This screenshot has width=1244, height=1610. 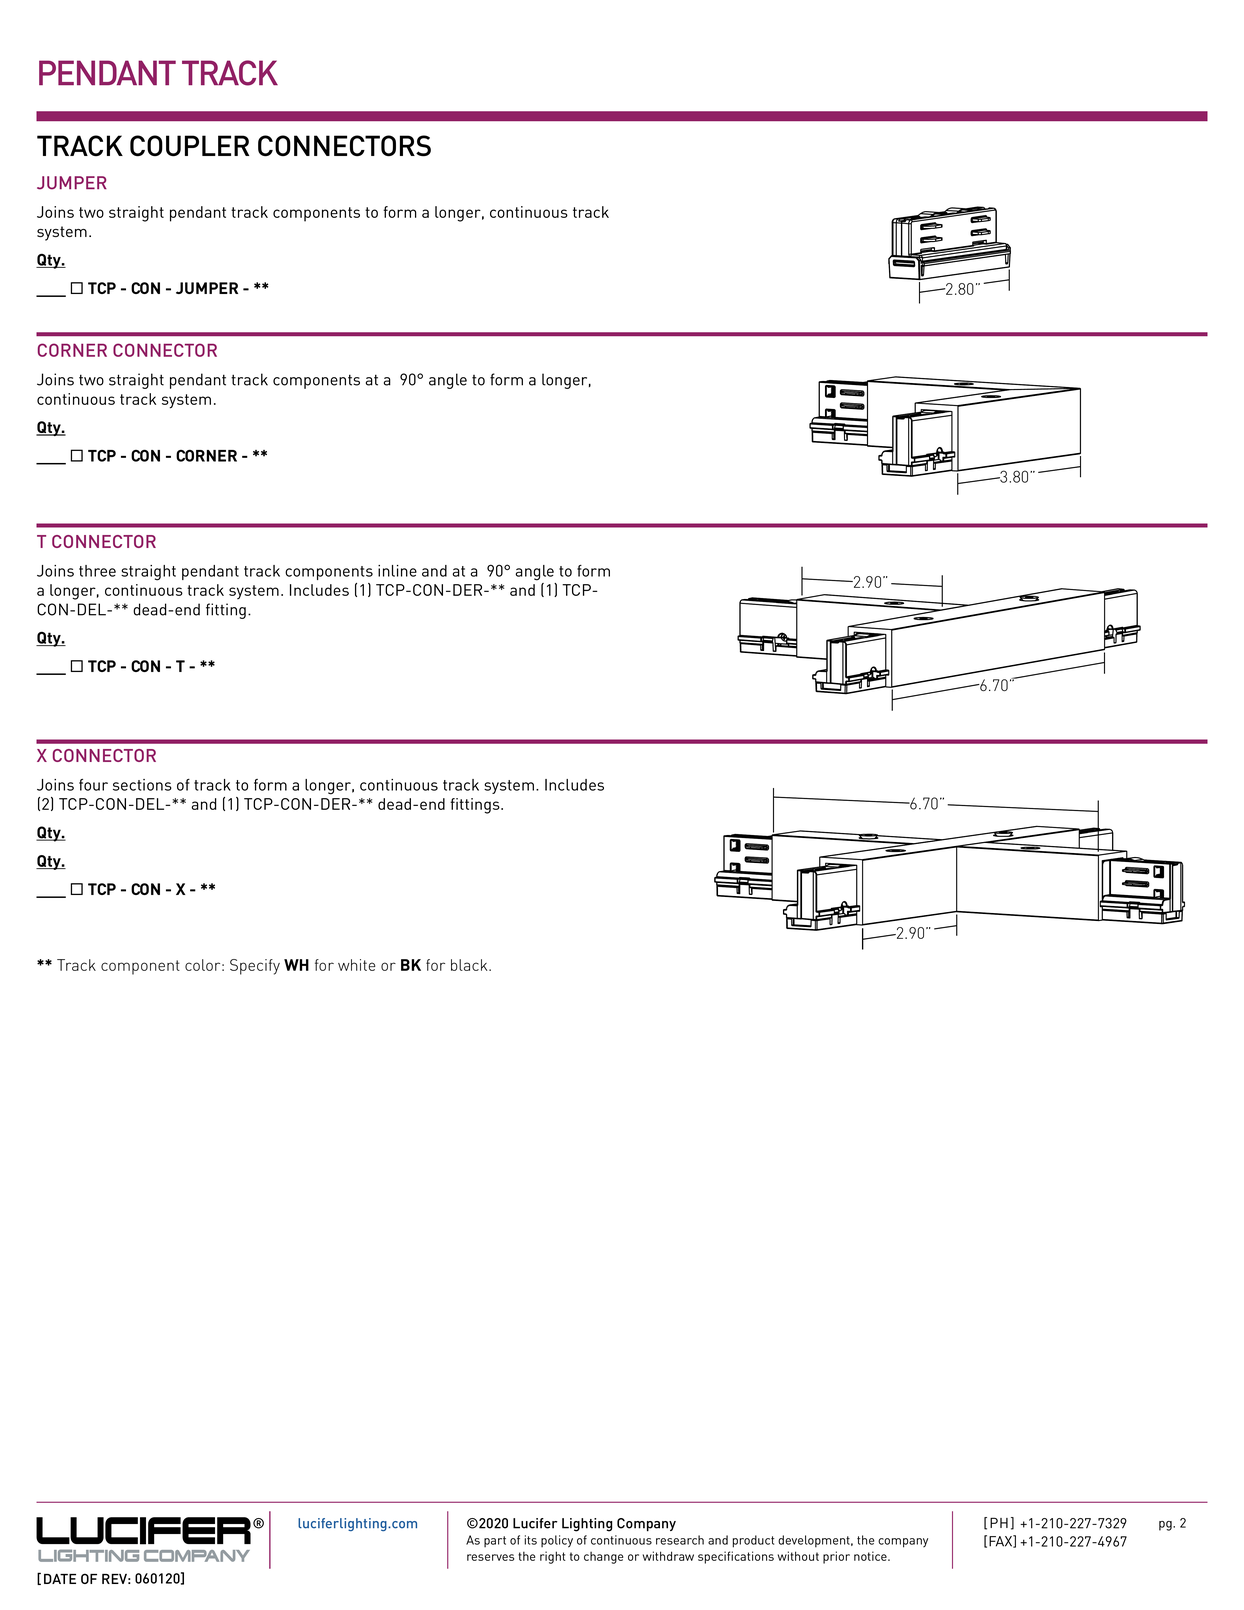 What do you see at coordinates (189, 146) in the screenshot?
I see `COUPLER` at bounding box center [189, 146].
